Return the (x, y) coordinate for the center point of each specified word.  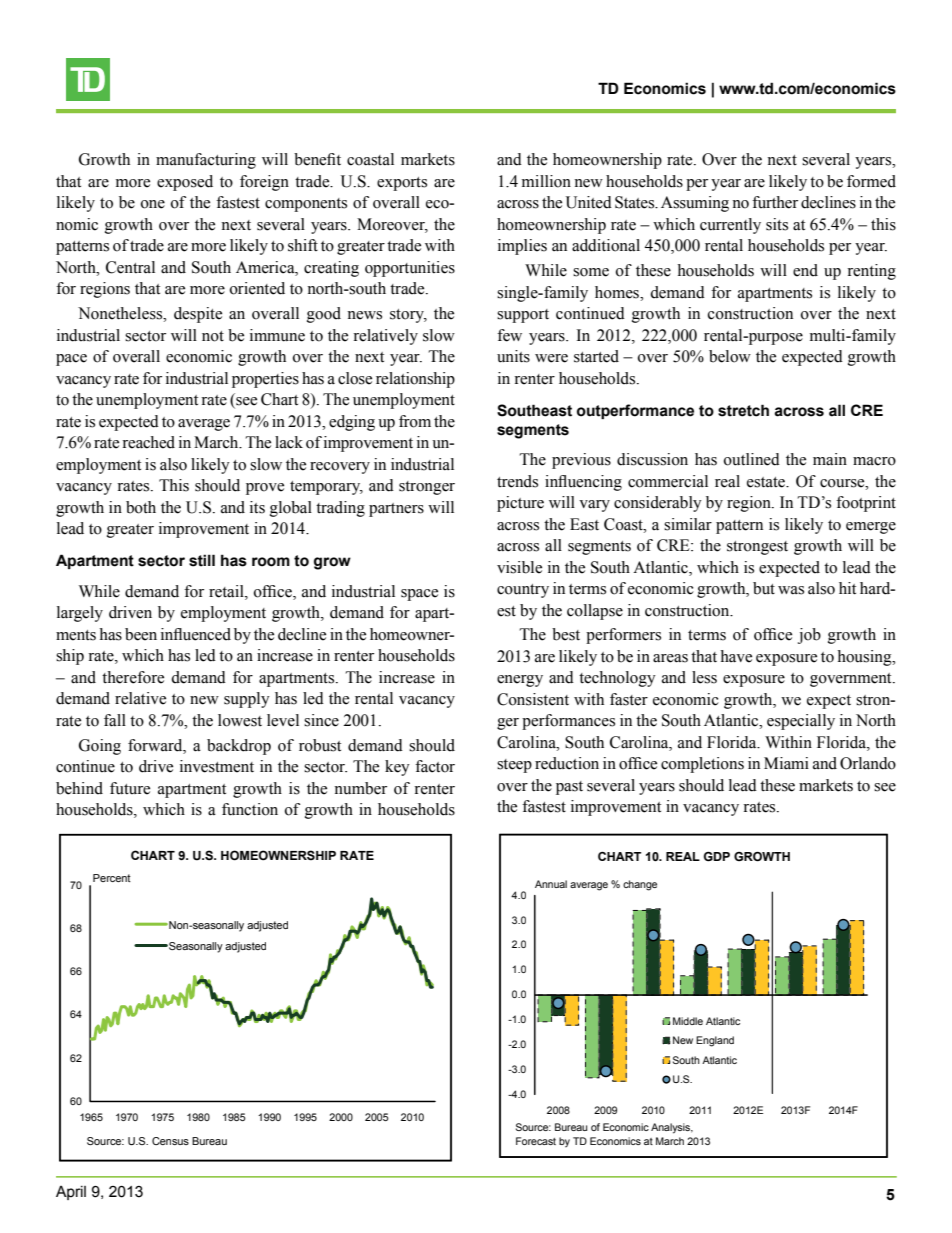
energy (520, 681)
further (775, 202)
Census (170, 1141)
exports (402, 184)
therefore (133, 677)
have (736, 656)
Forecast (536, 1141)
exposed (185, 183)
